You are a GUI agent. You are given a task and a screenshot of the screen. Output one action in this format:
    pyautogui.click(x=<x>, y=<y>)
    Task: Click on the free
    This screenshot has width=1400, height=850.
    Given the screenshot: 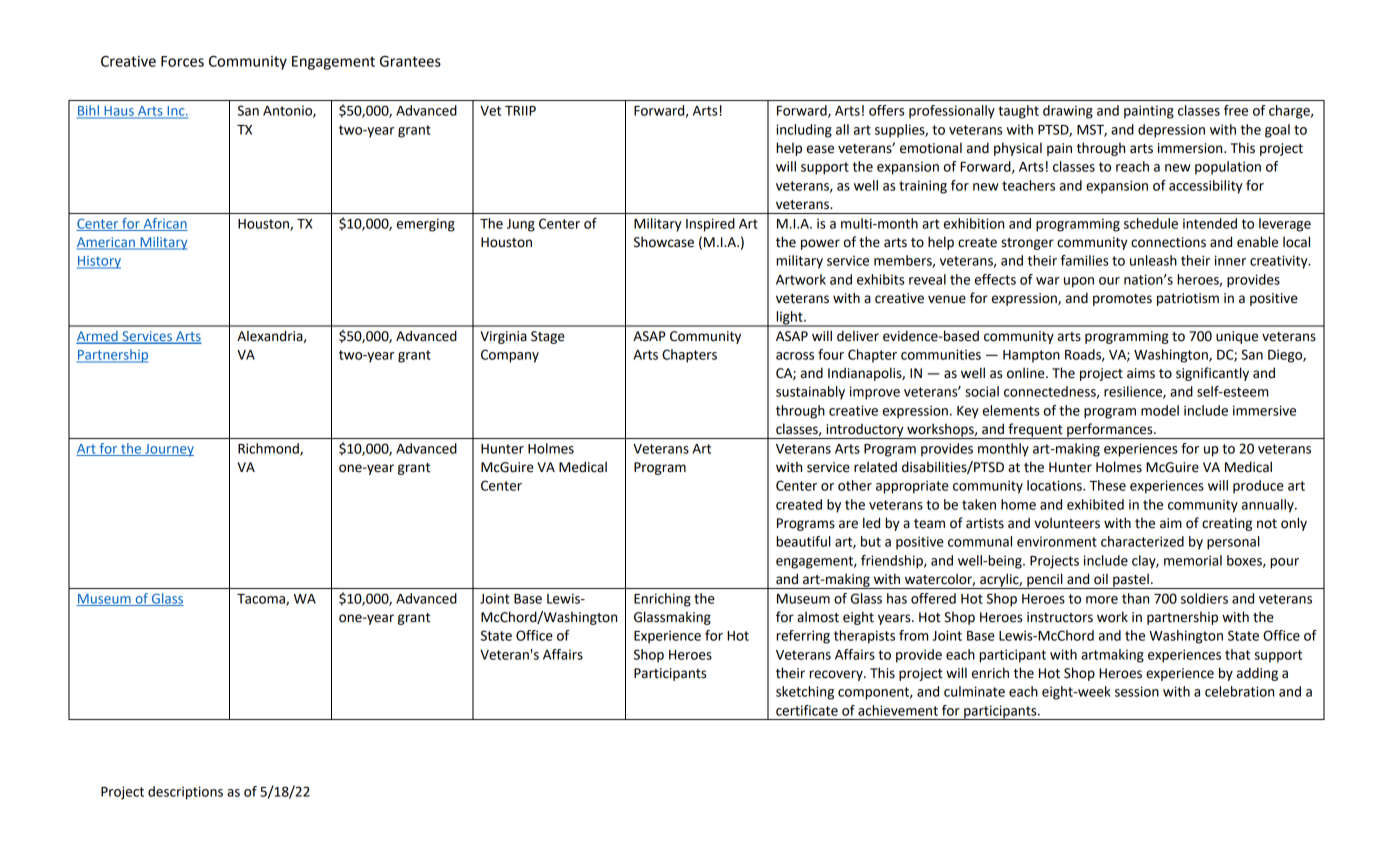 What is the action you would take?
    pyautogui.click(x=1236, y=110)
